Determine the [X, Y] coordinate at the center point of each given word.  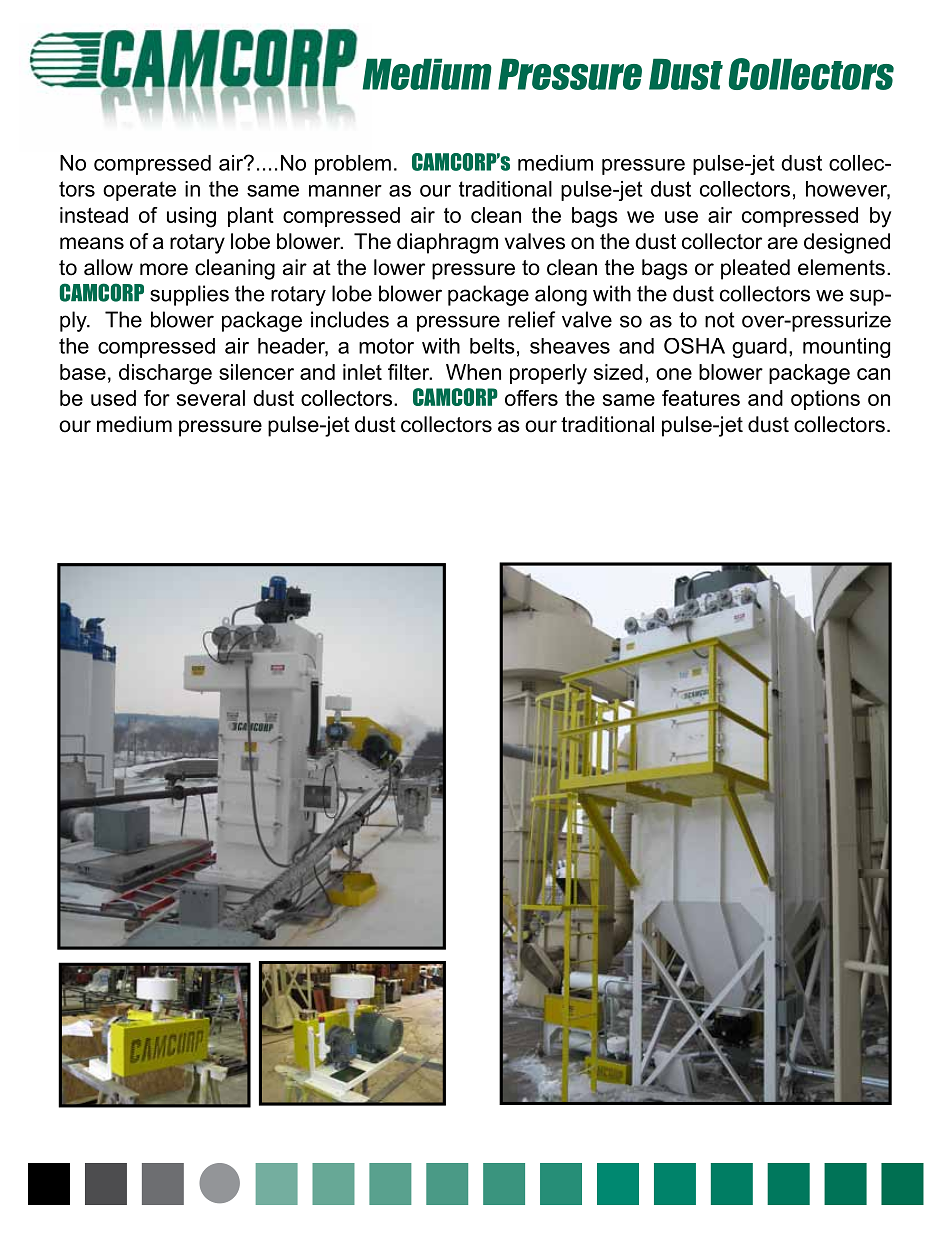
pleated [755, 269]
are [783, 243]
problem [353, 165]
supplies [189, 295]
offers [531, 398]
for [157, 398]
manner [345, 191]
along [561, 295]
